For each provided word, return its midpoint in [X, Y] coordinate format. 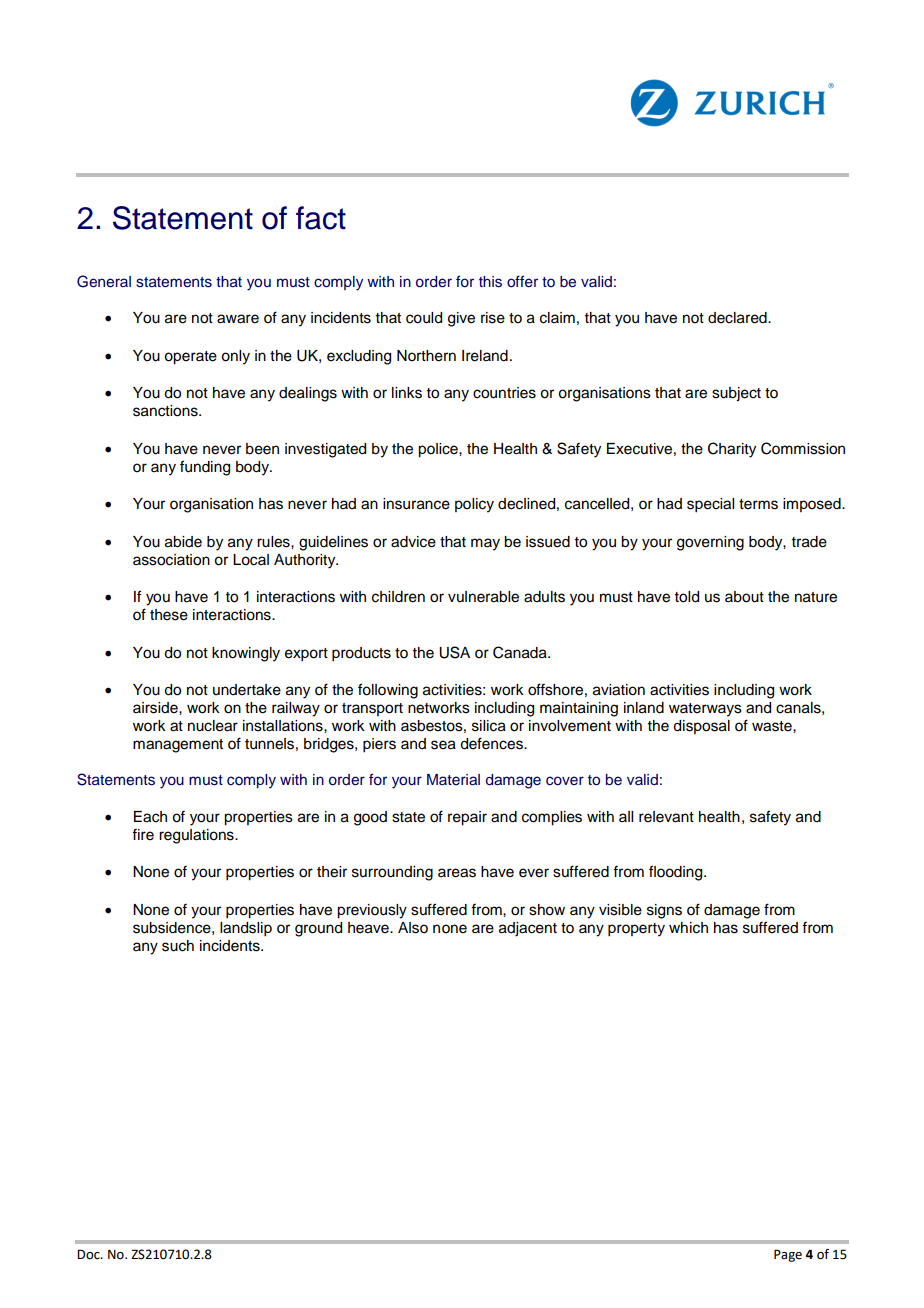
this [490, 282]
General [104, 281]
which [688, 928]
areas [457, 873]
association [171, 560]
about [744, 597]
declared [738, 318]
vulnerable [483, 597]
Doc [89, 1254]
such [178, 946]
